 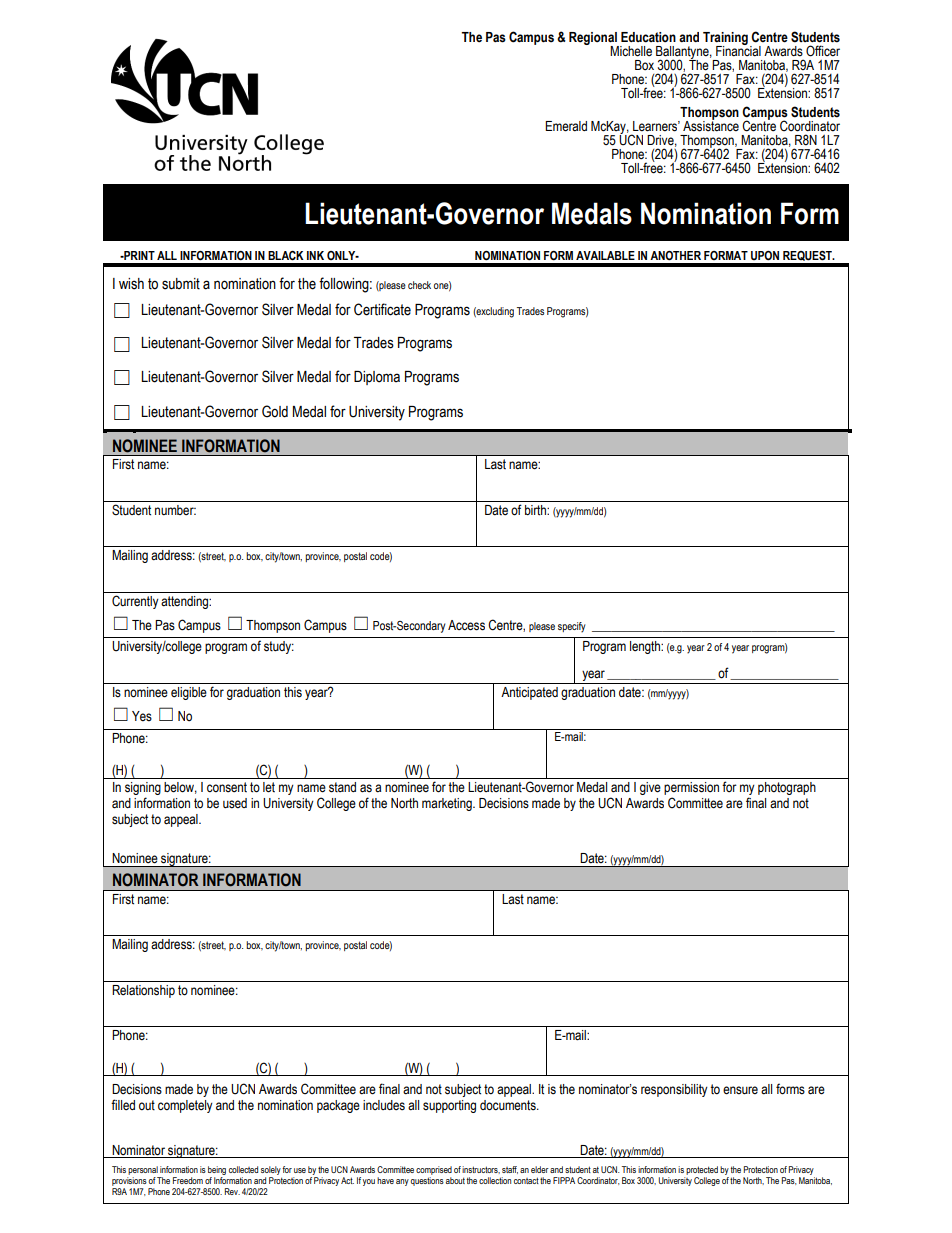 What do you see at coordinates (455, 1180) in the screenshot?
I see `about` at bounding box center [455, 1180].
